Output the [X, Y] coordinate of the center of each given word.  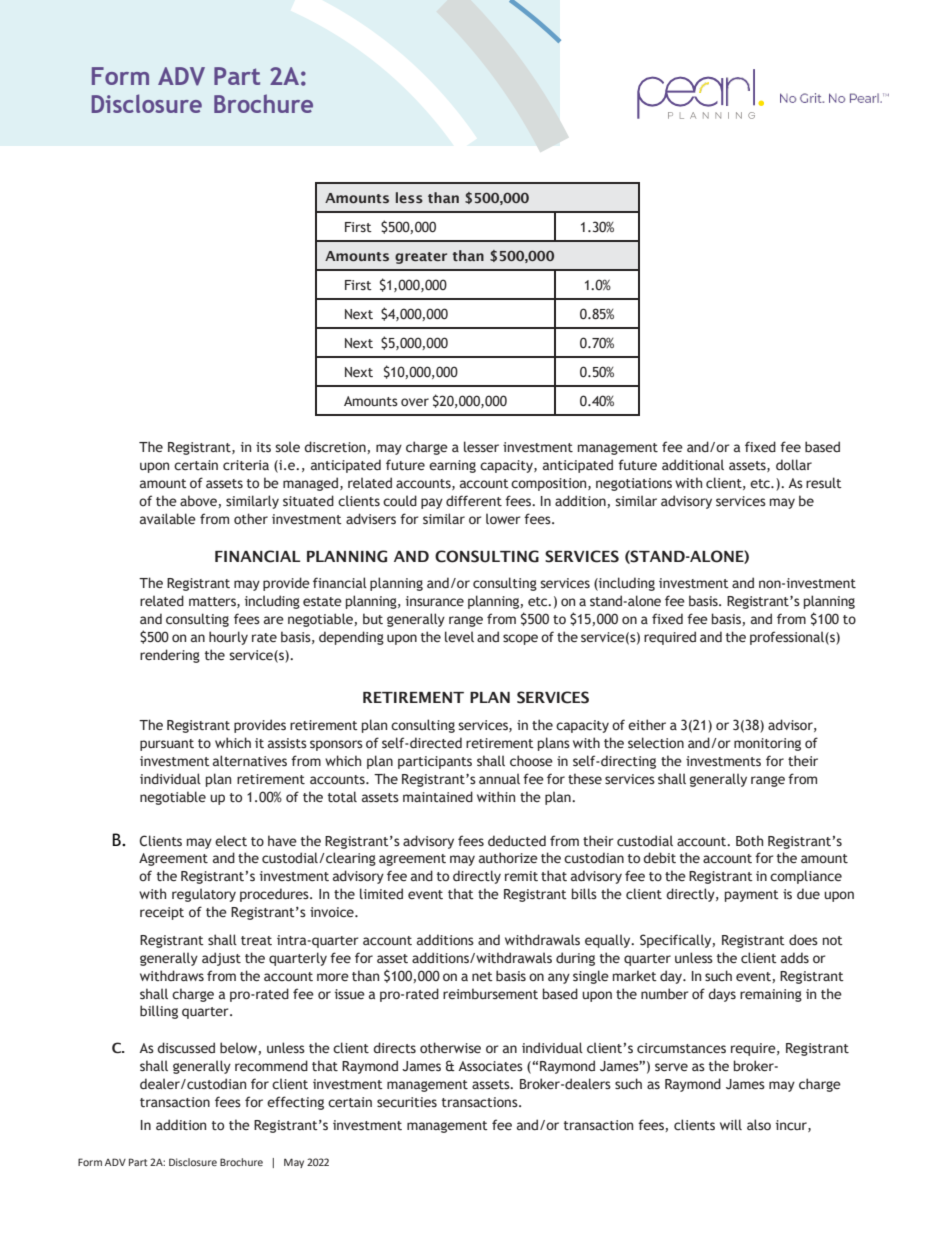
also [759, 1124]
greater [421, 258]
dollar [794, 464]
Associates [490, 1066]
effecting [295, 1103]
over [415, 402]
